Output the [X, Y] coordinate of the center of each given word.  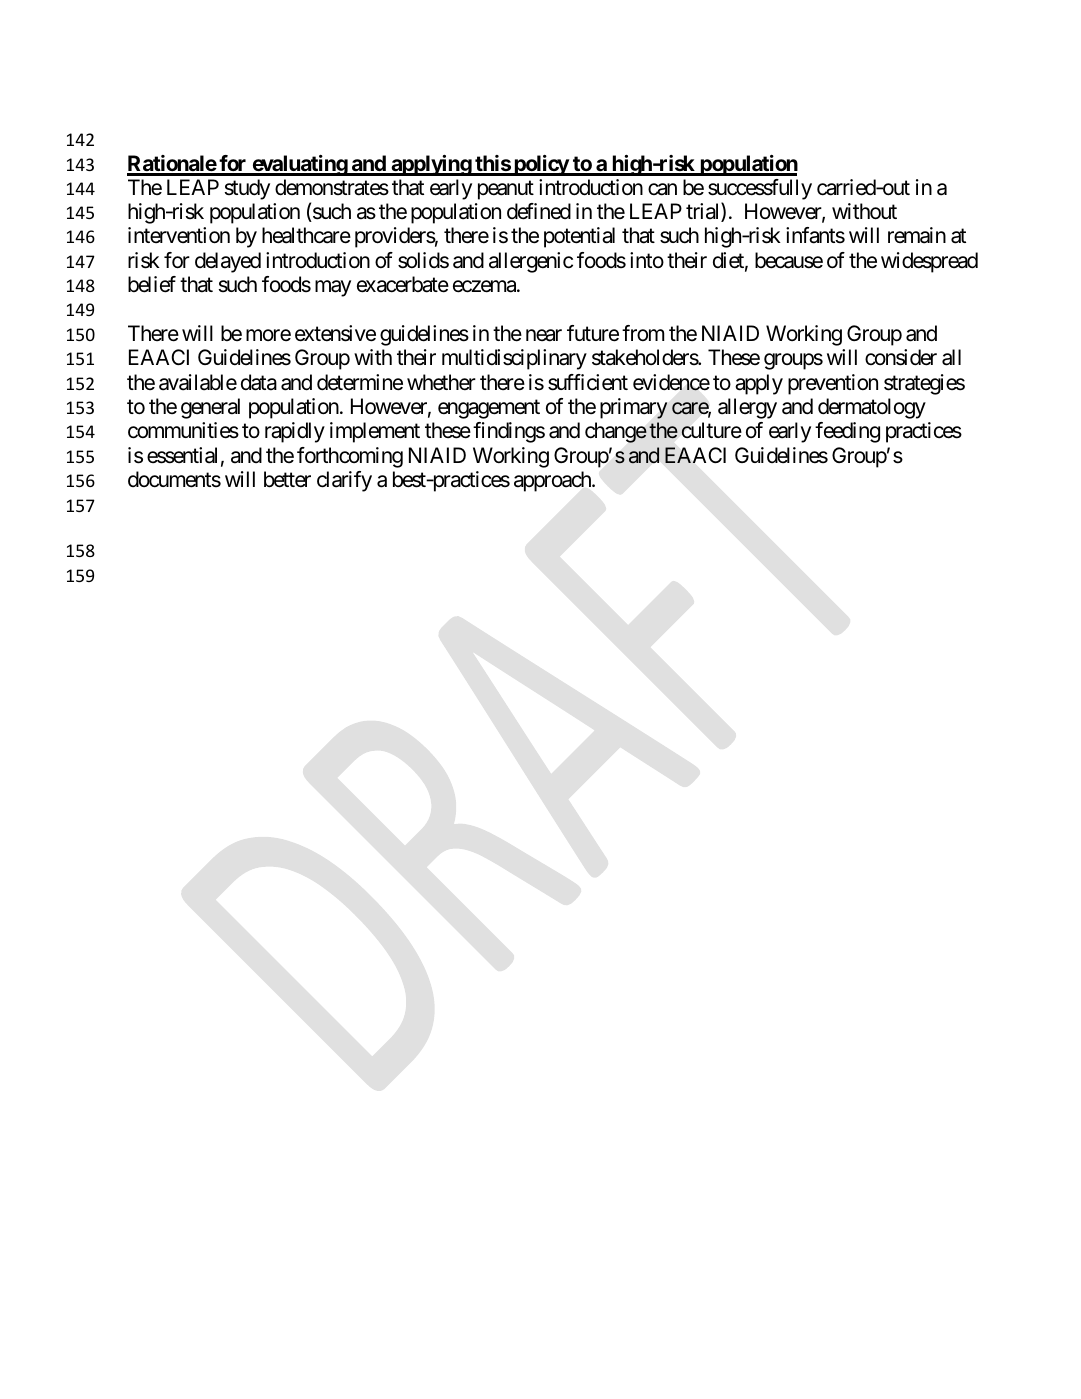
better [287, 479]
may [333, 288]
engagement [489, 409]
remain [917, 235]
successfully [760, 189]
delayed [228, 262]
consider [901, 357]
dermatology [872, 408]
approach [553, 481]
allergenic [531, 262]
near [544, 335]
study [247, 189]
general [210, 408]
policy [541, 165]
